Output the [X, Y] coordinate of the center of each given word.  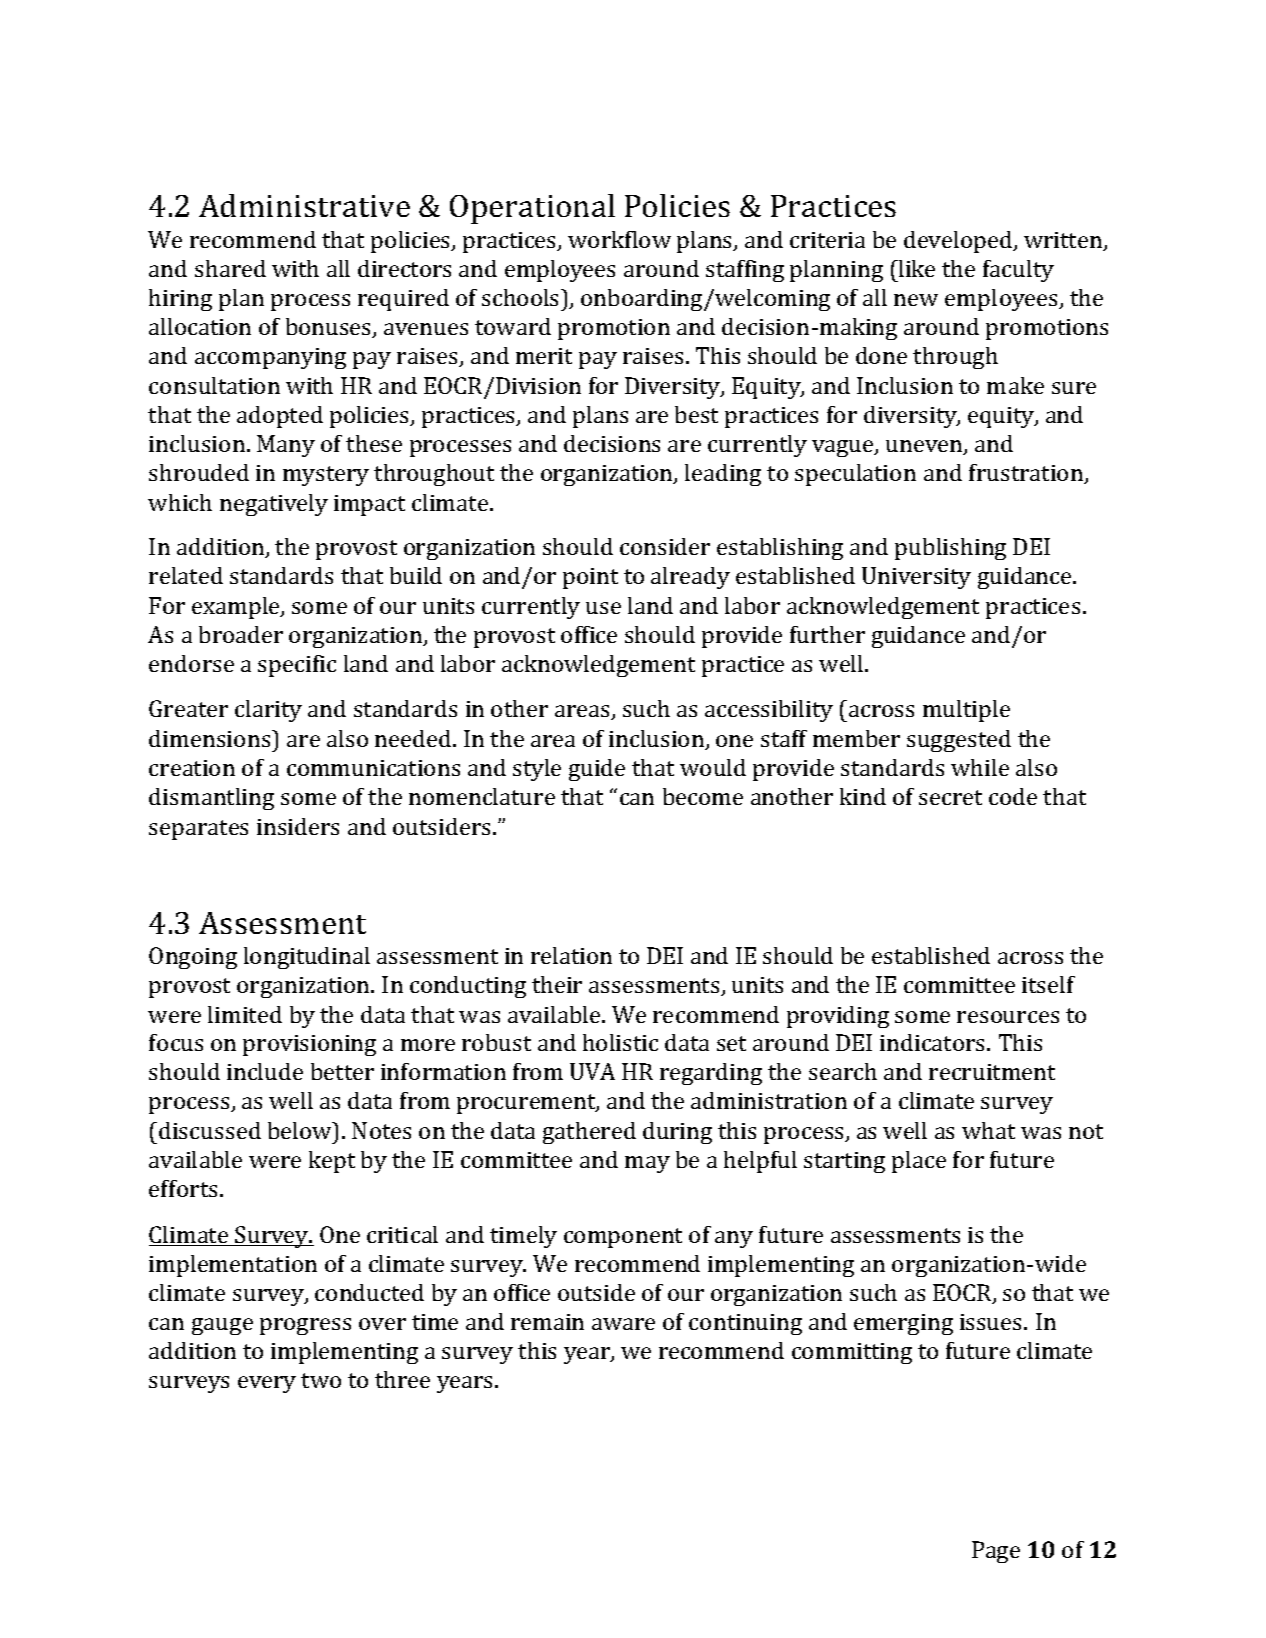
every [267, 1384]
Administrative [304, 205]
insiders [298, 826]
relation [571, 955]
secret [950, 797]
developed [959, 242]
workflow [619, 239]
